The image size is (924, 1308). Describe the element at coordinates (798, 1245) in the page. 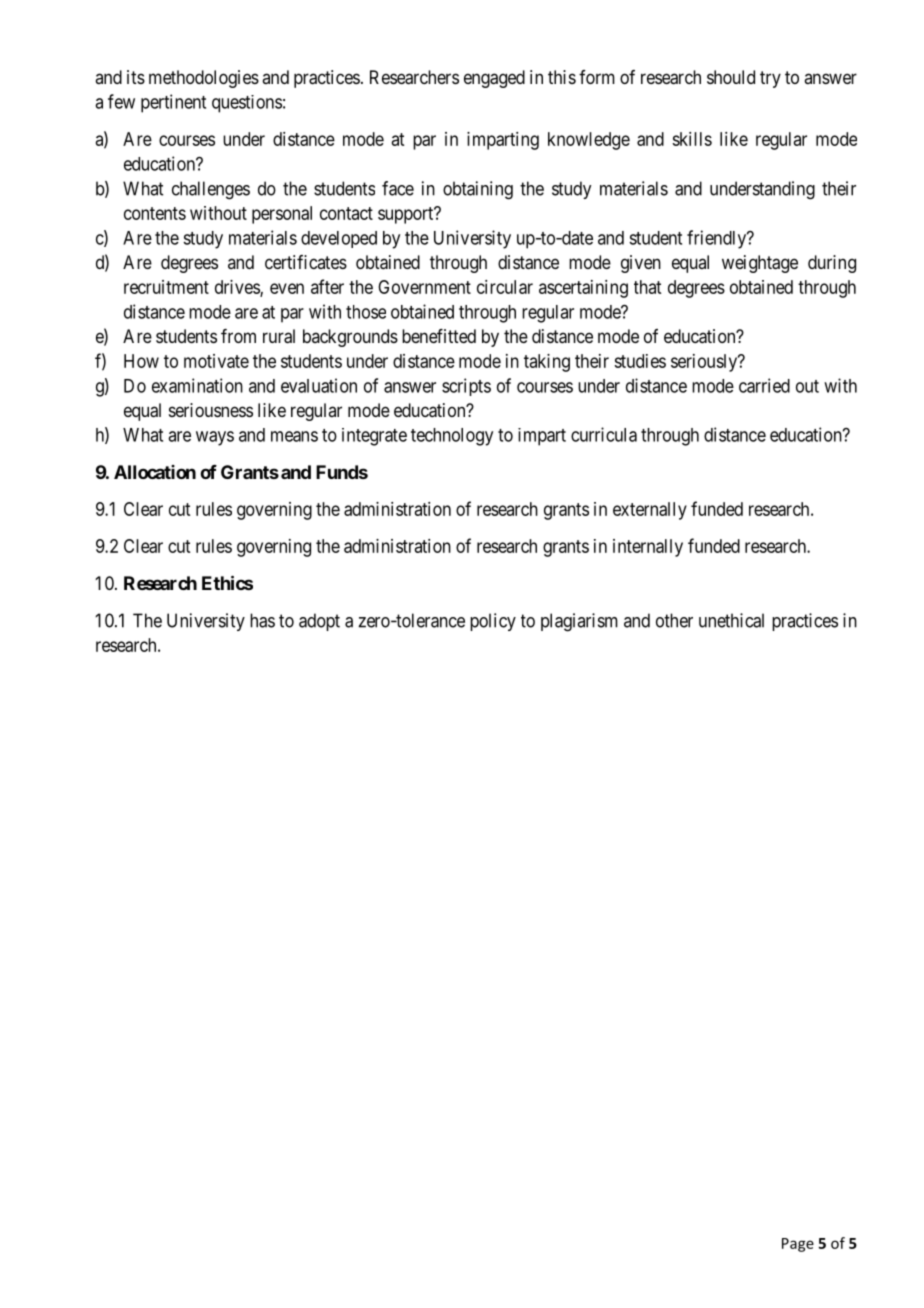

I see `Page` at that location.
